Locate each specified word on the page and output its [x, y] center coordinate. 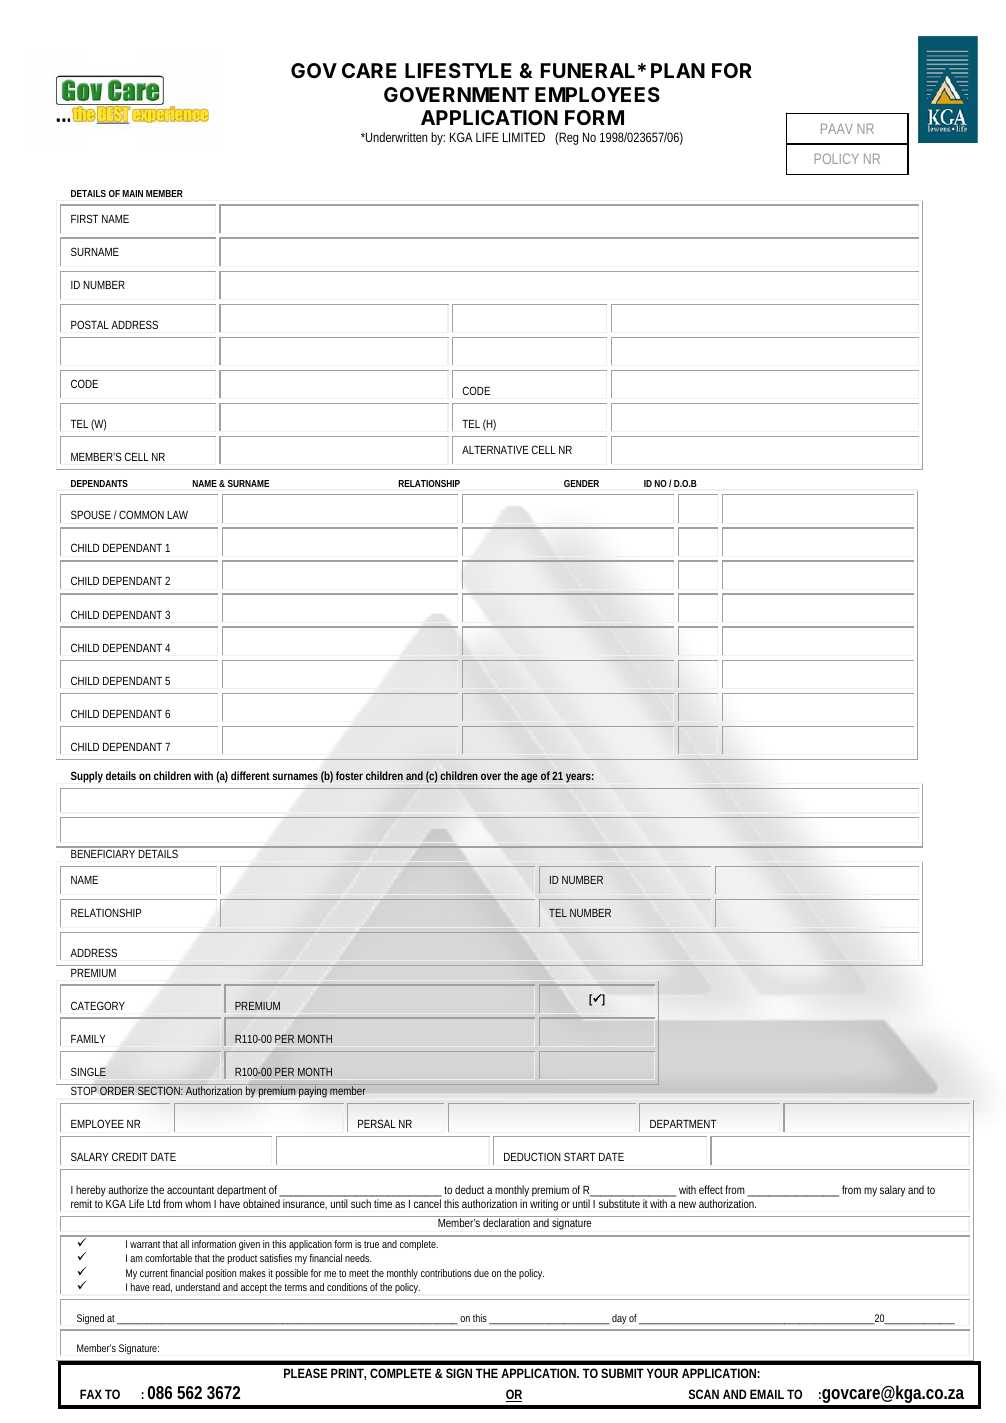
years [580, 778]
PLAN [678, 70]
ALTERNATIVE [495, 450]
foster [349, 775]
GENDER [581, 483]
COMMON [141, 514]
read [162, 1287]
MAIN [132, 193]
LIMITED [524, 137]
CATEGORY [98, 1005]
